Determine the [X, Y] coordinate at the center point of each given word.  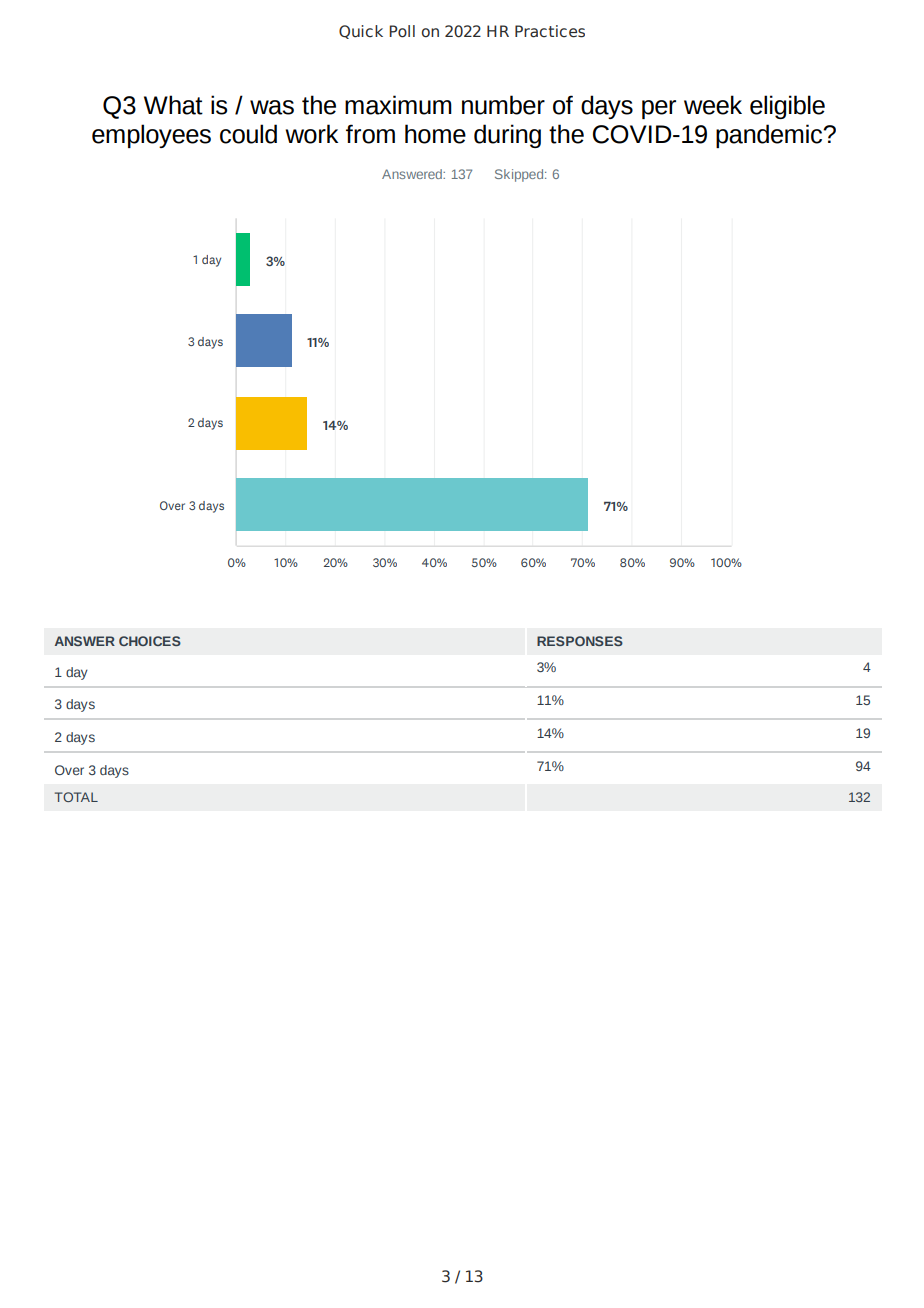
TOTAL [76, 797]
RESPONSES [580, 641]
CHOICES [150, 641]
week [713, 105]
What [173, 105]
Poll [402, 31]
